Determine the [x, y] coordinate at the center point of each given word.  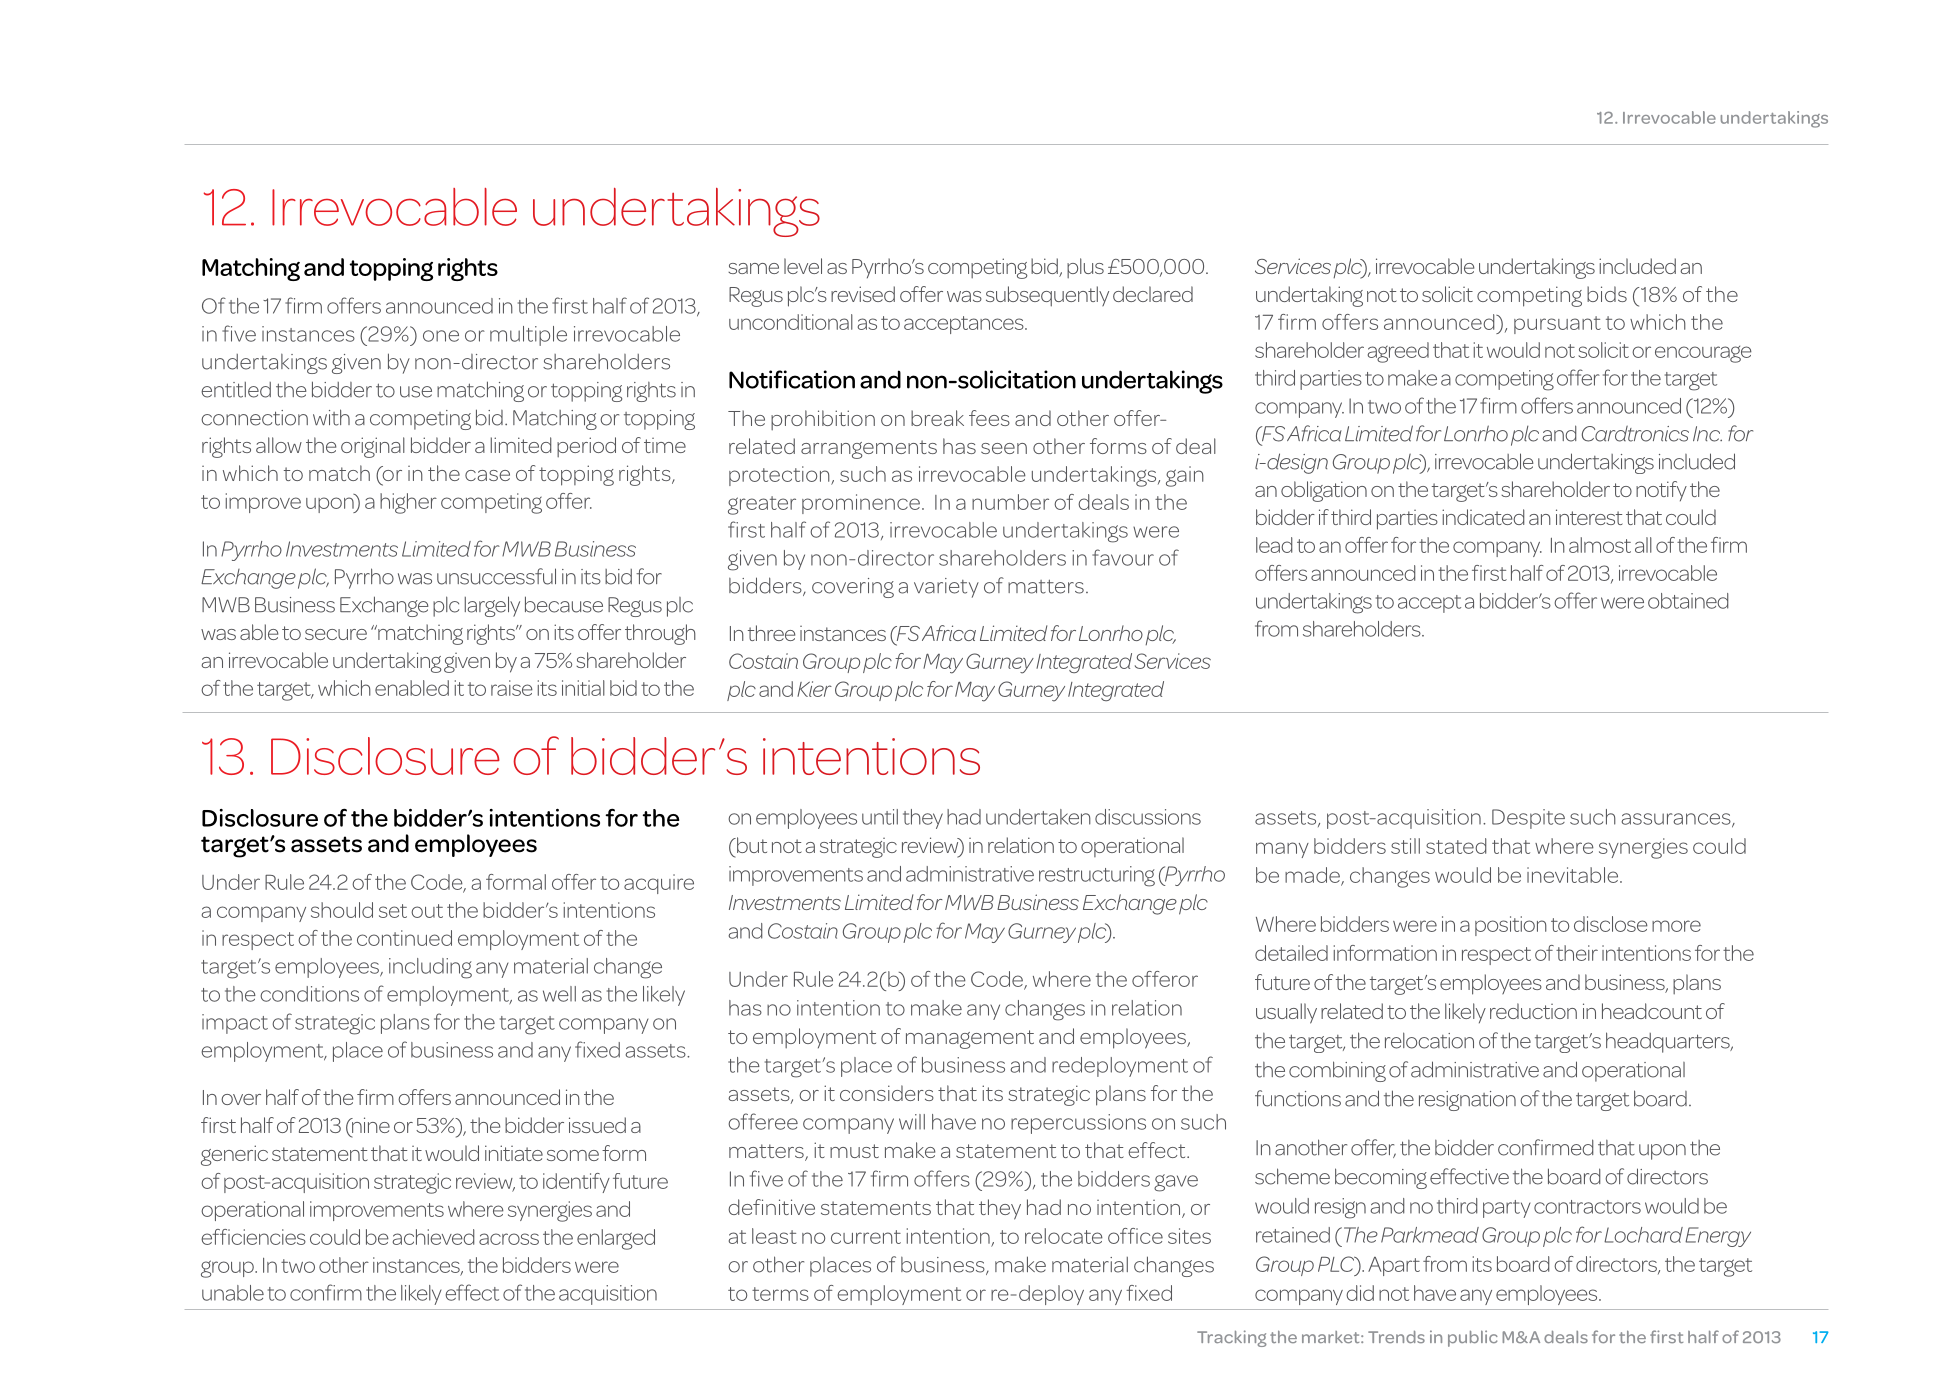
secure [336, 634]
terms [780, 1294]
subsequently [1047, 296]
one [441, 336]
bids [1607, 294]
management [970, 1039]
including [430, 968]
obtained [1688, 601]
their [1577, 953]
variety [946, 588]
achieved [434, 1237]
